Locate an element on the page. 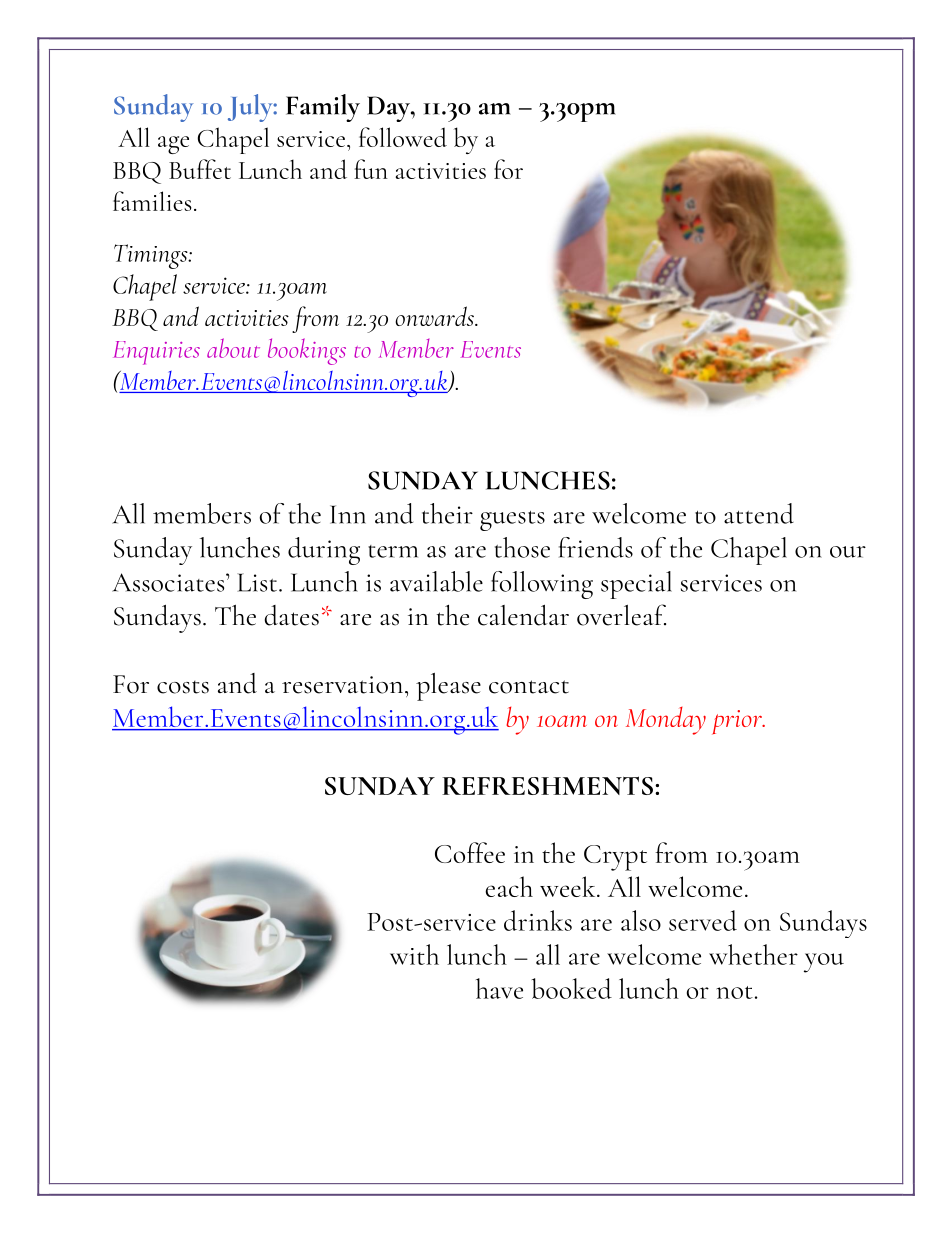 The image size is (952, 1233). REFRESHMENTS is located at coordinates (547, 785).
